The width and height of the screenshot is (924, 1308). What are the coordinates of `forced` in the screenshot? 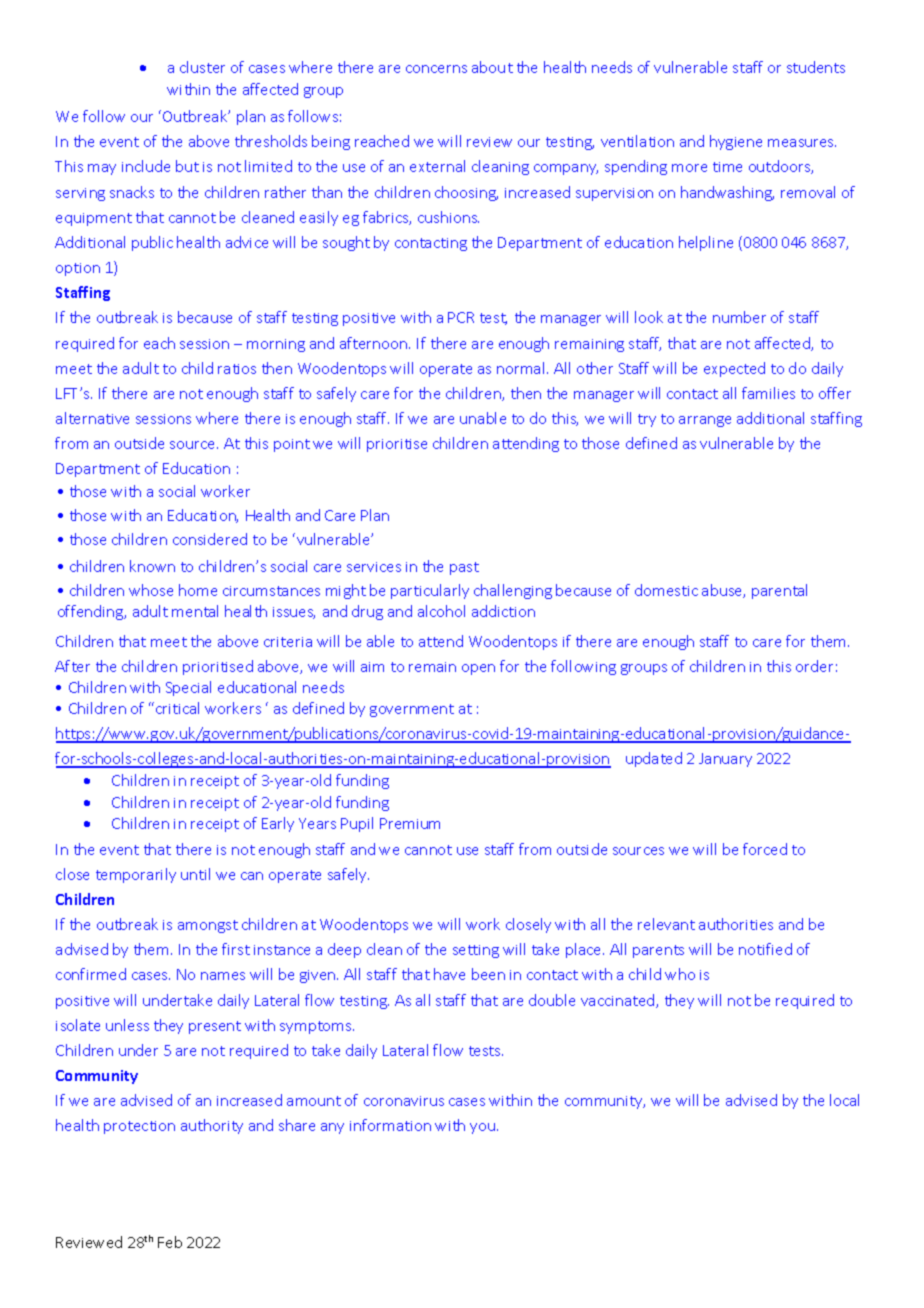 It's located at (765, 849).
